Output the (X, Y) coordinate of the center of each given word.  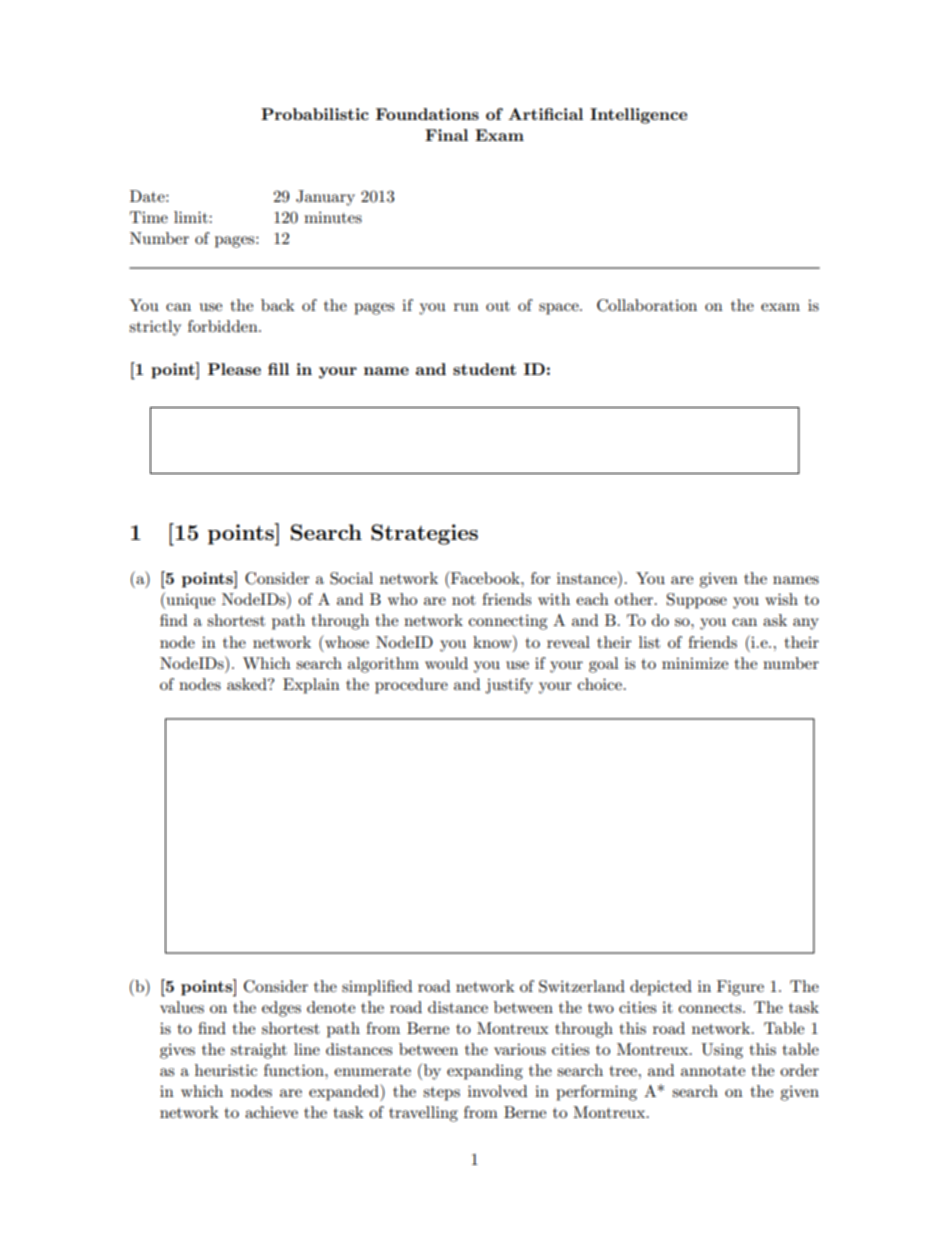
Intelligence (638, 116)
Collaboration (647, 305)
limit (192, 217)
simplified (377, 988)
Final (446, 135)
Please (234, 369)
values (182, 1007)
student (484, 369)
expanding (485, 1072)
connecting (508, 622)
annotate (713, 1071)
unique (189, 600)
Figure (740, 988)
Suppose (697, 601)
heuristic (226, 1070)
